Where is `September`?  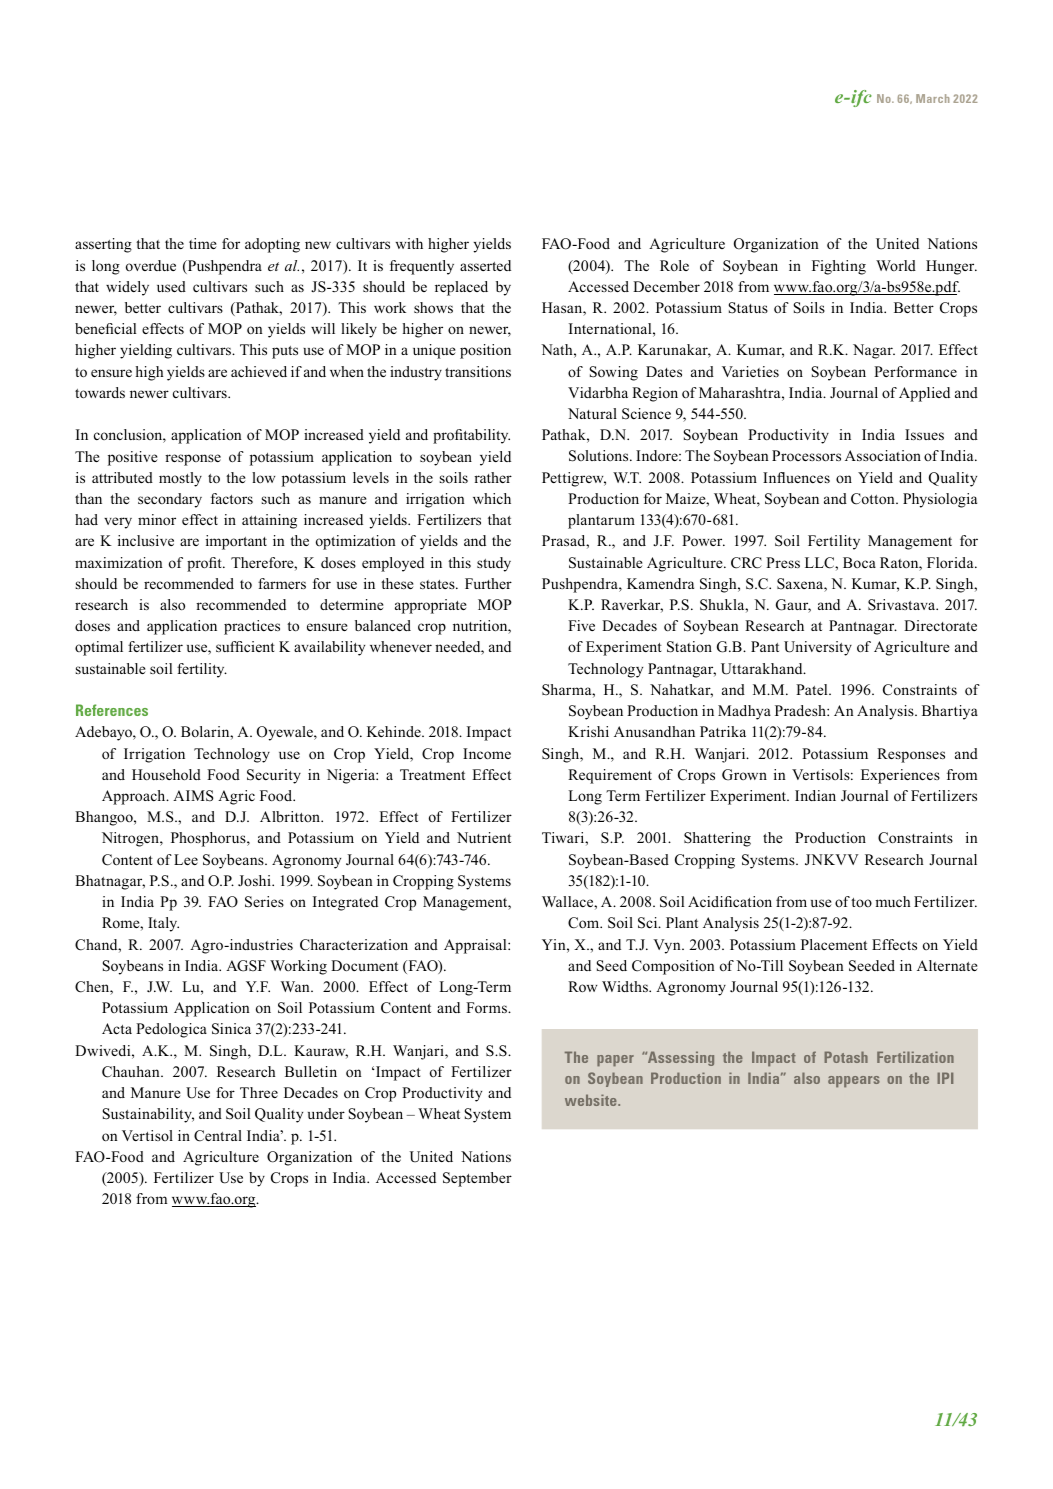
September is located at coordinates (477, 1179).
